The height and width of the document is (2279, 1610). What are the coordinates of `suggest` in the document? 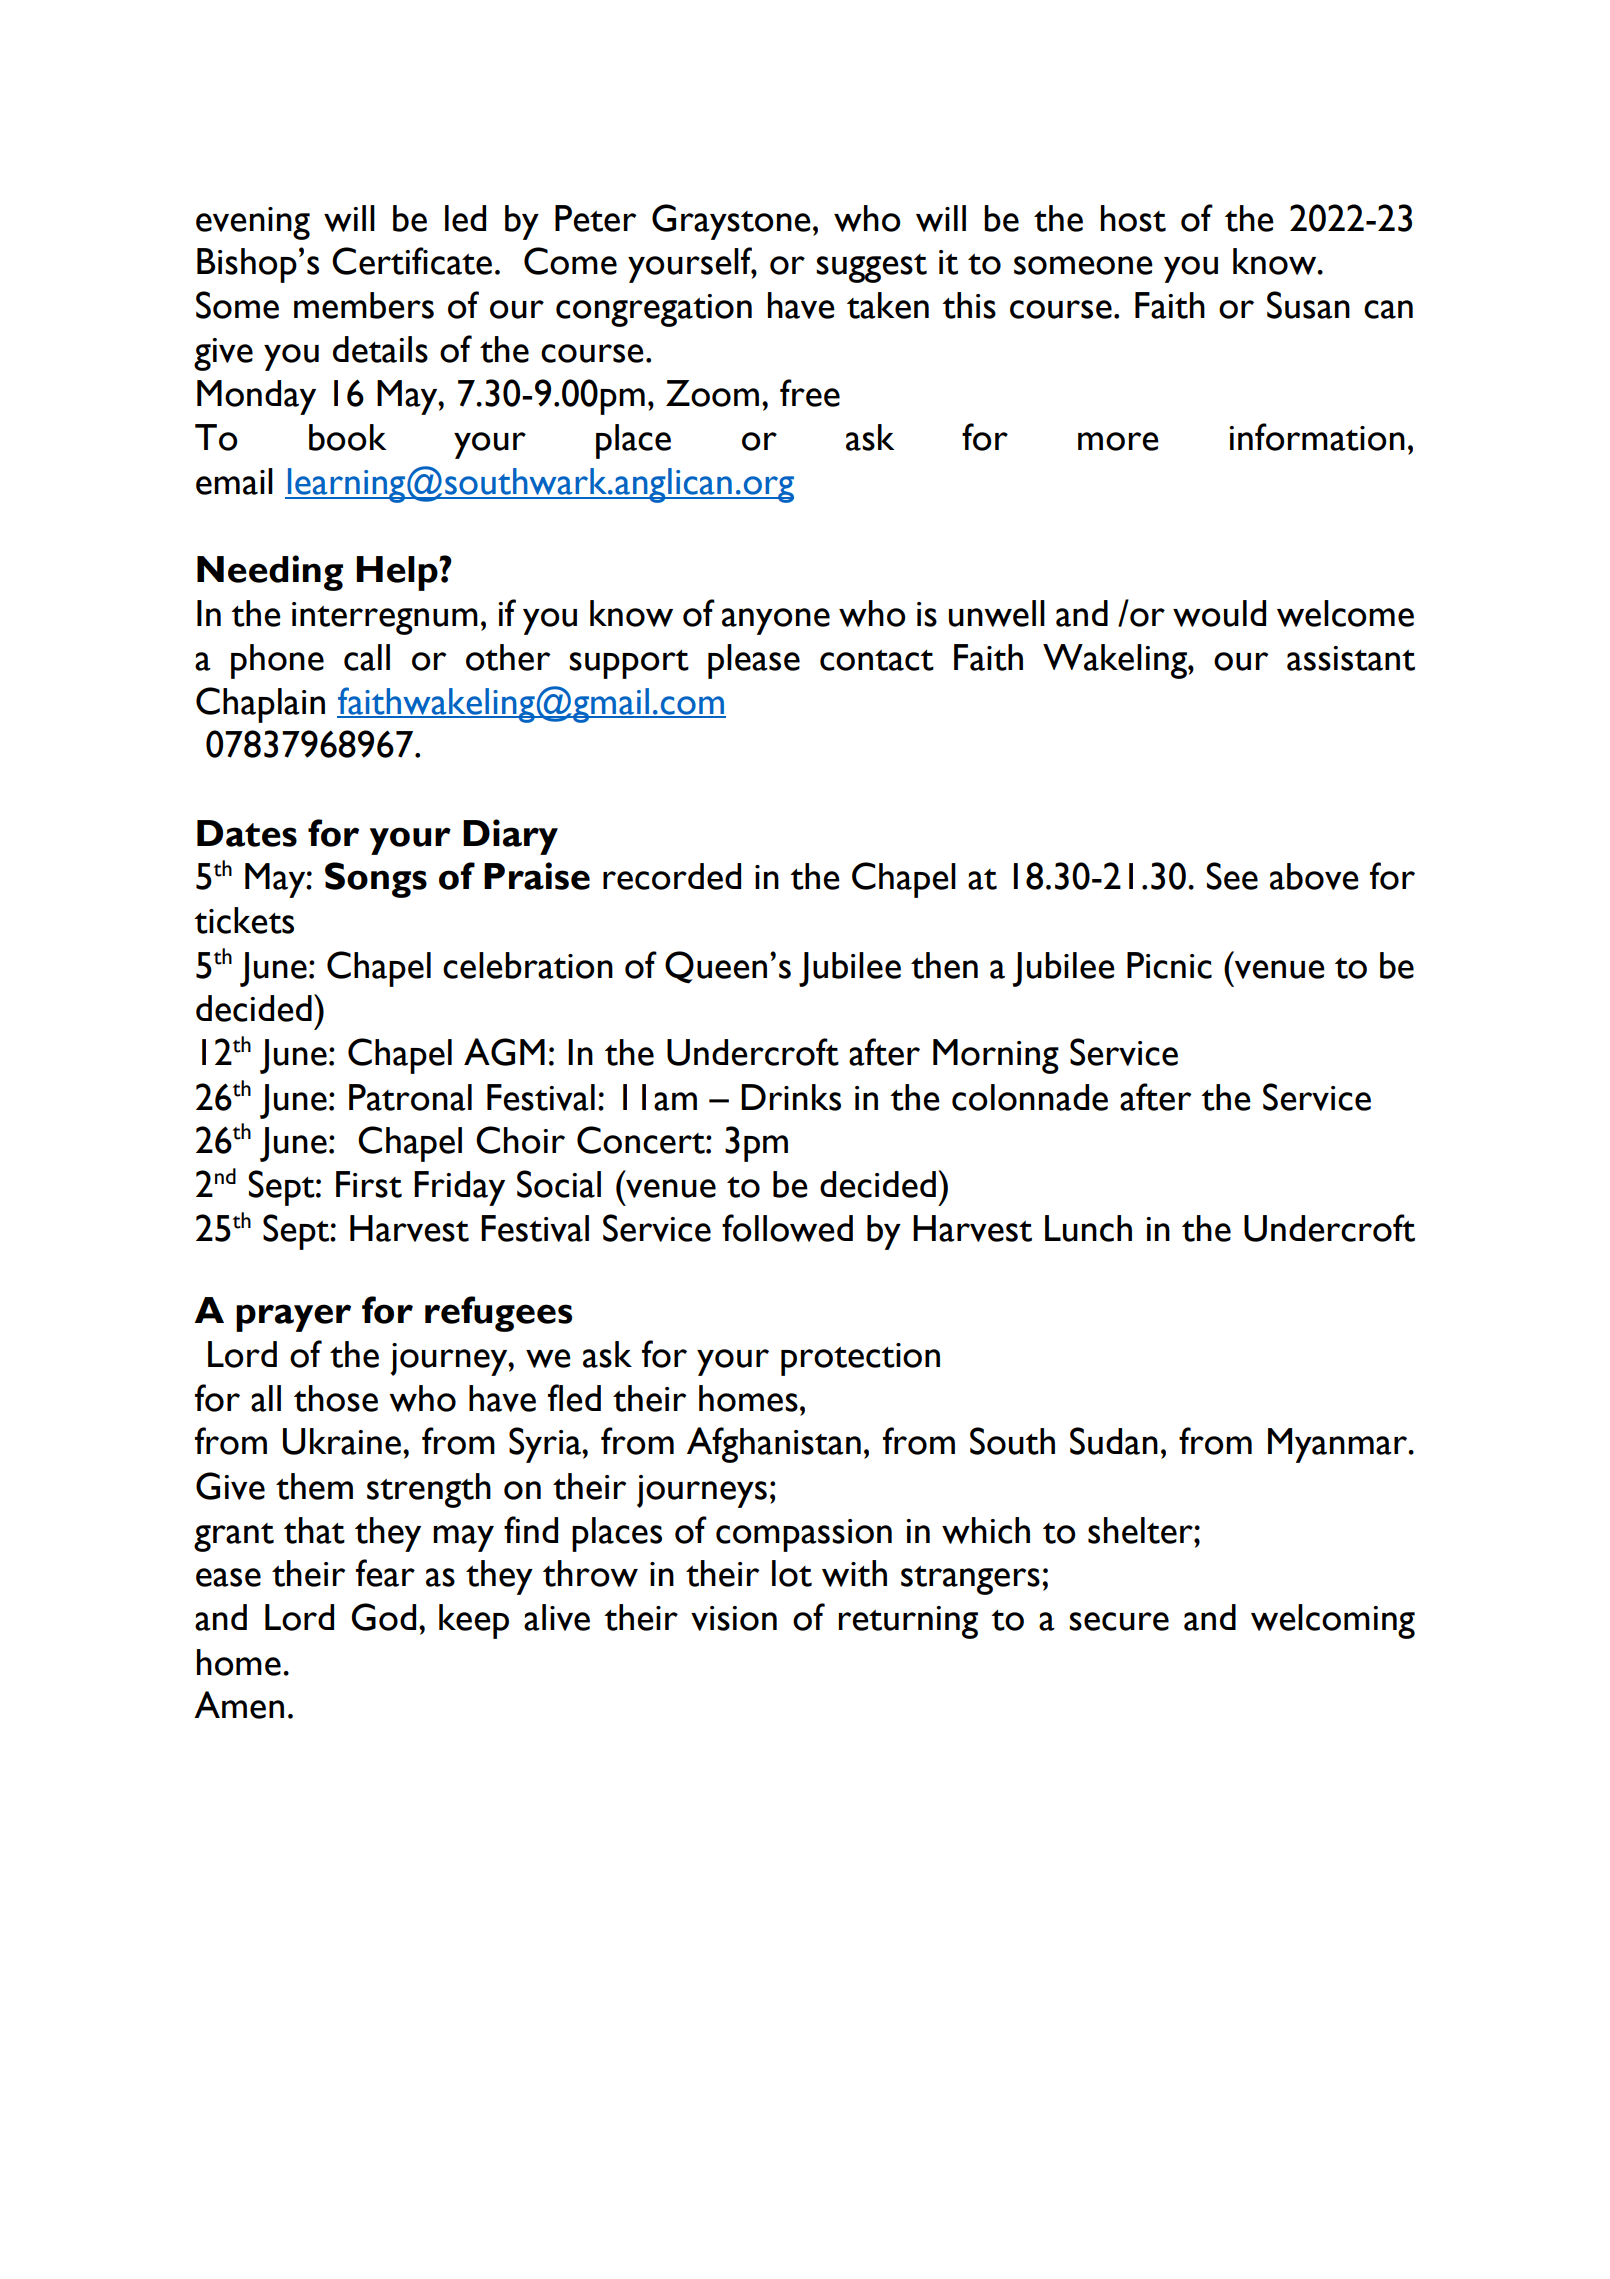 It's located at (871, 268).
